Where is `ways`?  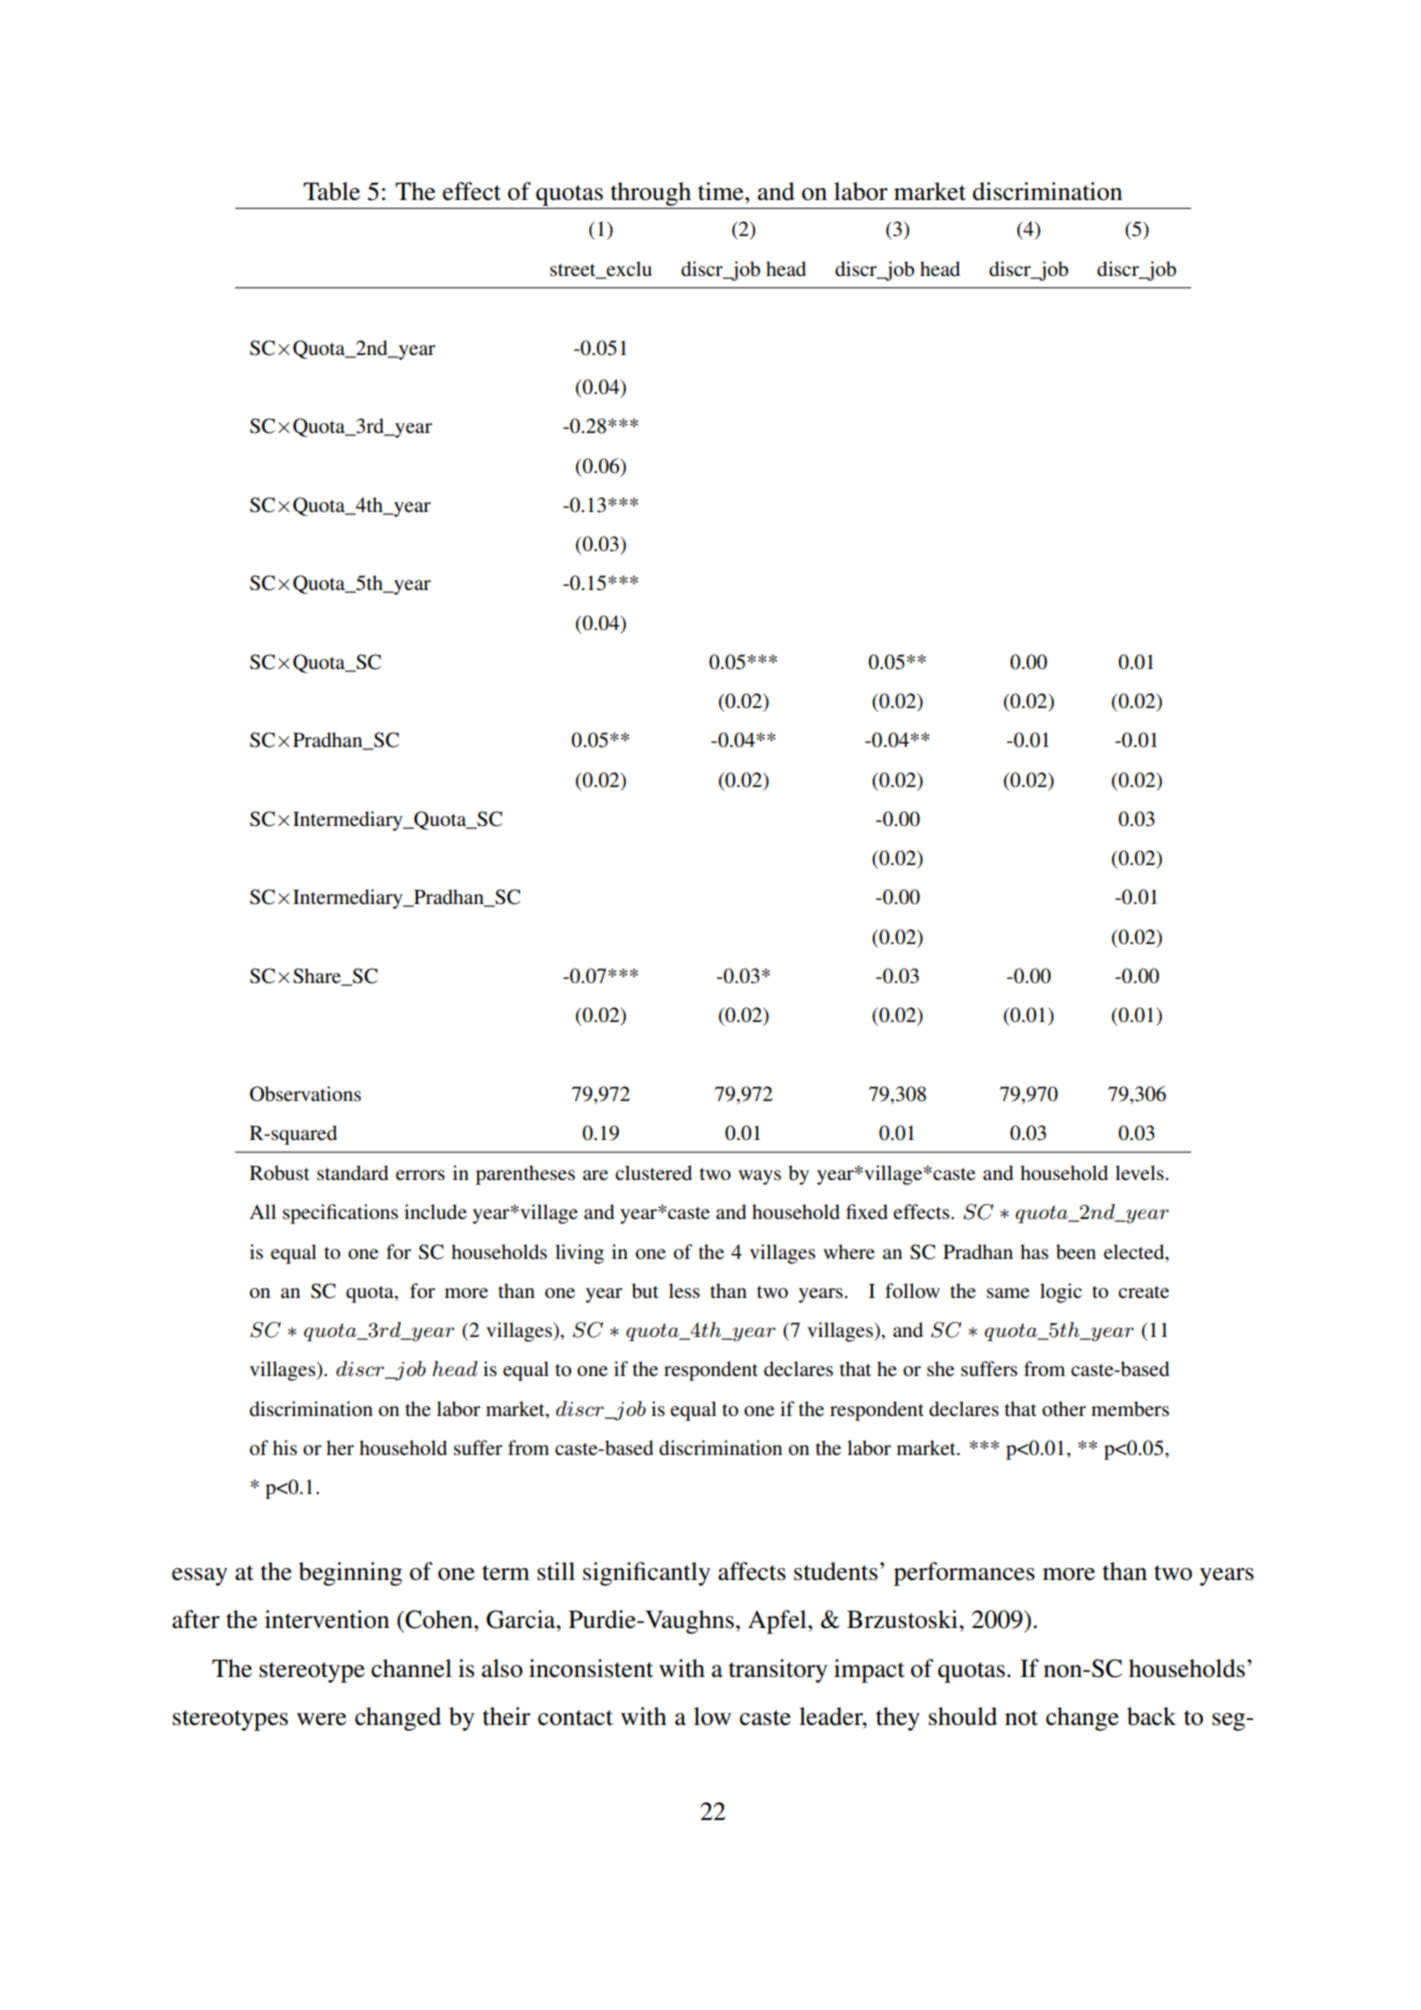 ways is located at coordinates (759, 1177).
